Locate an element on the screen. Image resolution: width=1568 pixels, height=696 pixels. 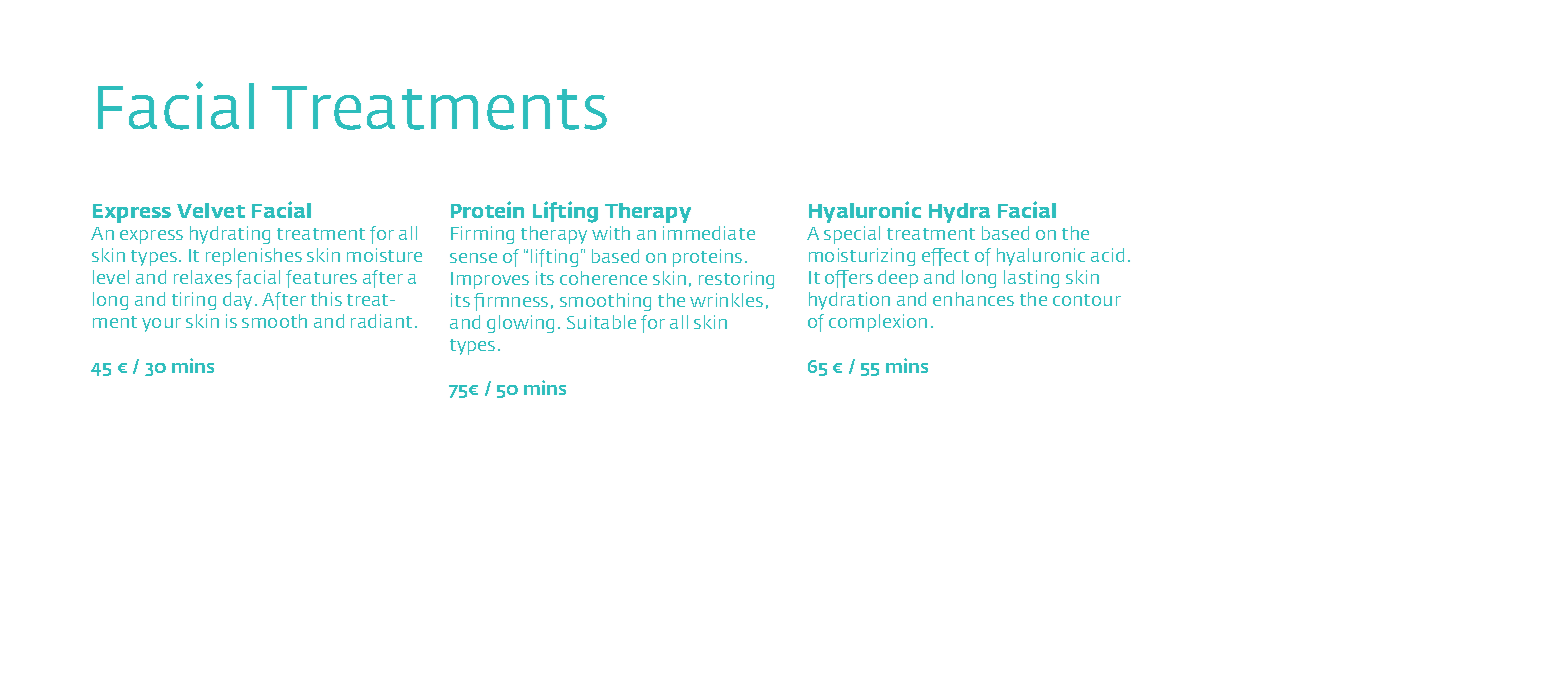
moisturizing is located at coordinates (862, 257).
